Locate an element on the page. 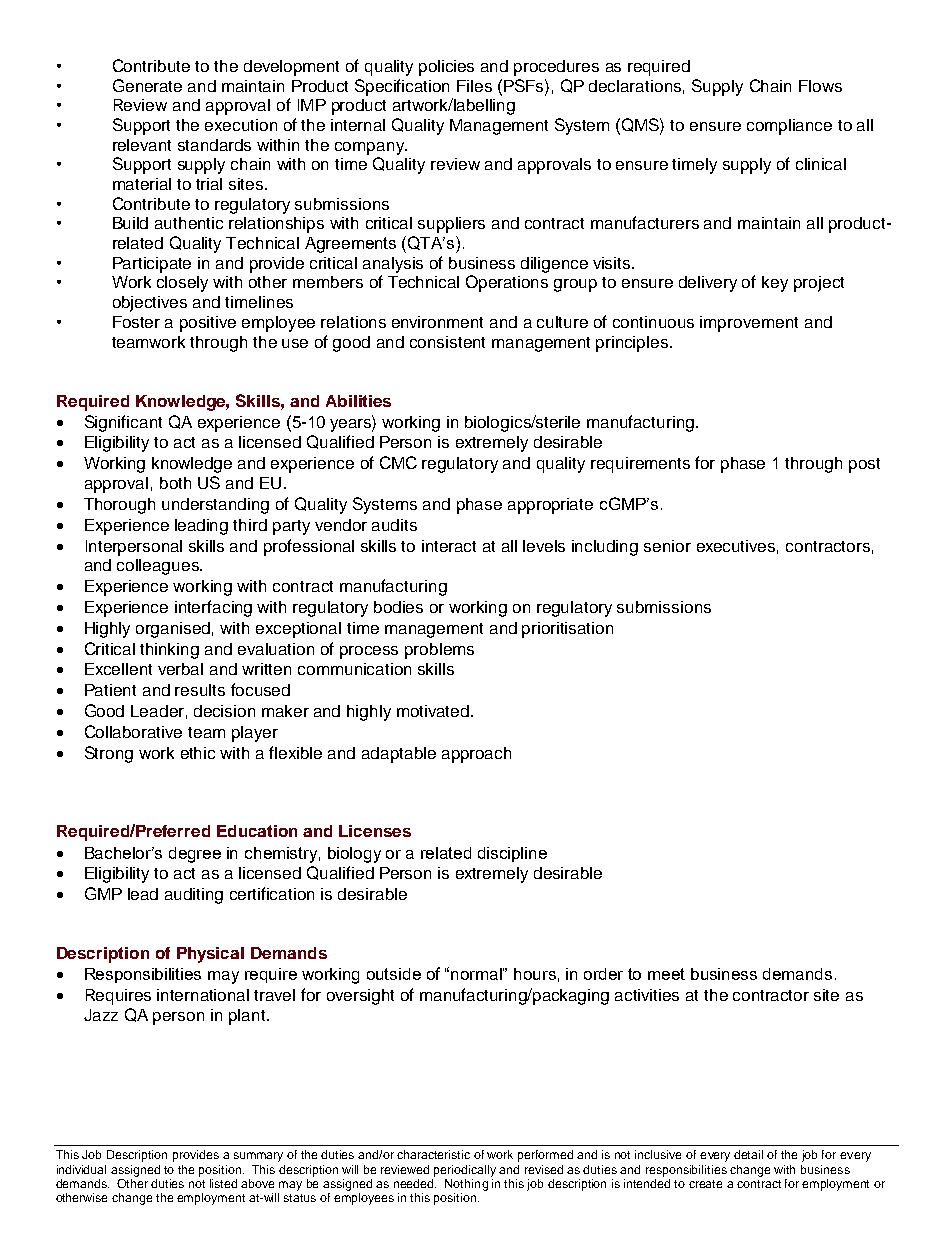  Physical is located at coordinates (210, 955).
